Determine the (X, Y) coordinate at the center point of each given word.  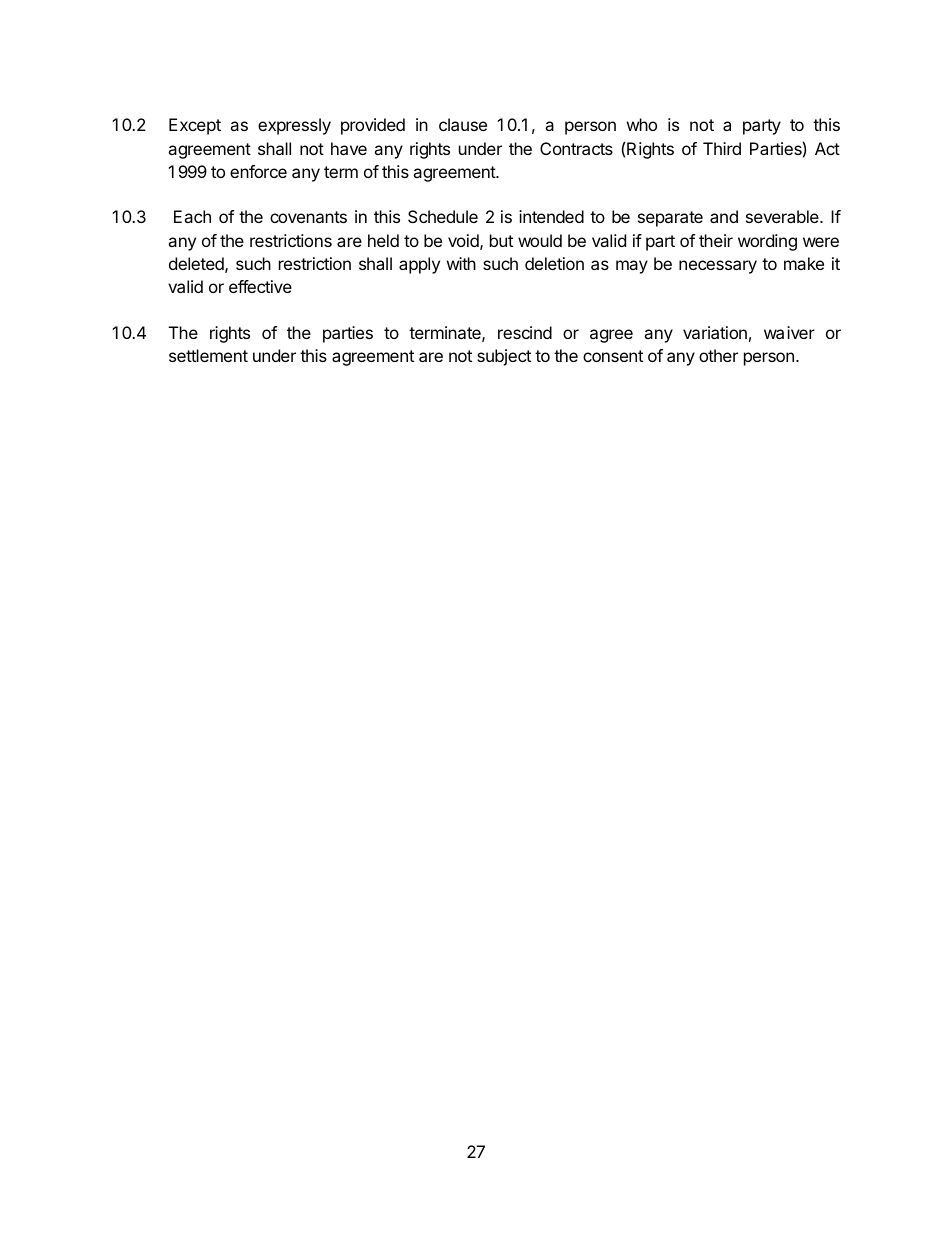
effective (260, 286)
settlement (208, 355)
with (461, 263)
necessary (718, 267)
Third (722, 148)
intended (551, 216)
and (724, 216)
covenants (308, 217)
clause (463, 124)
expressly (294, 126)
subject (504, 357)
